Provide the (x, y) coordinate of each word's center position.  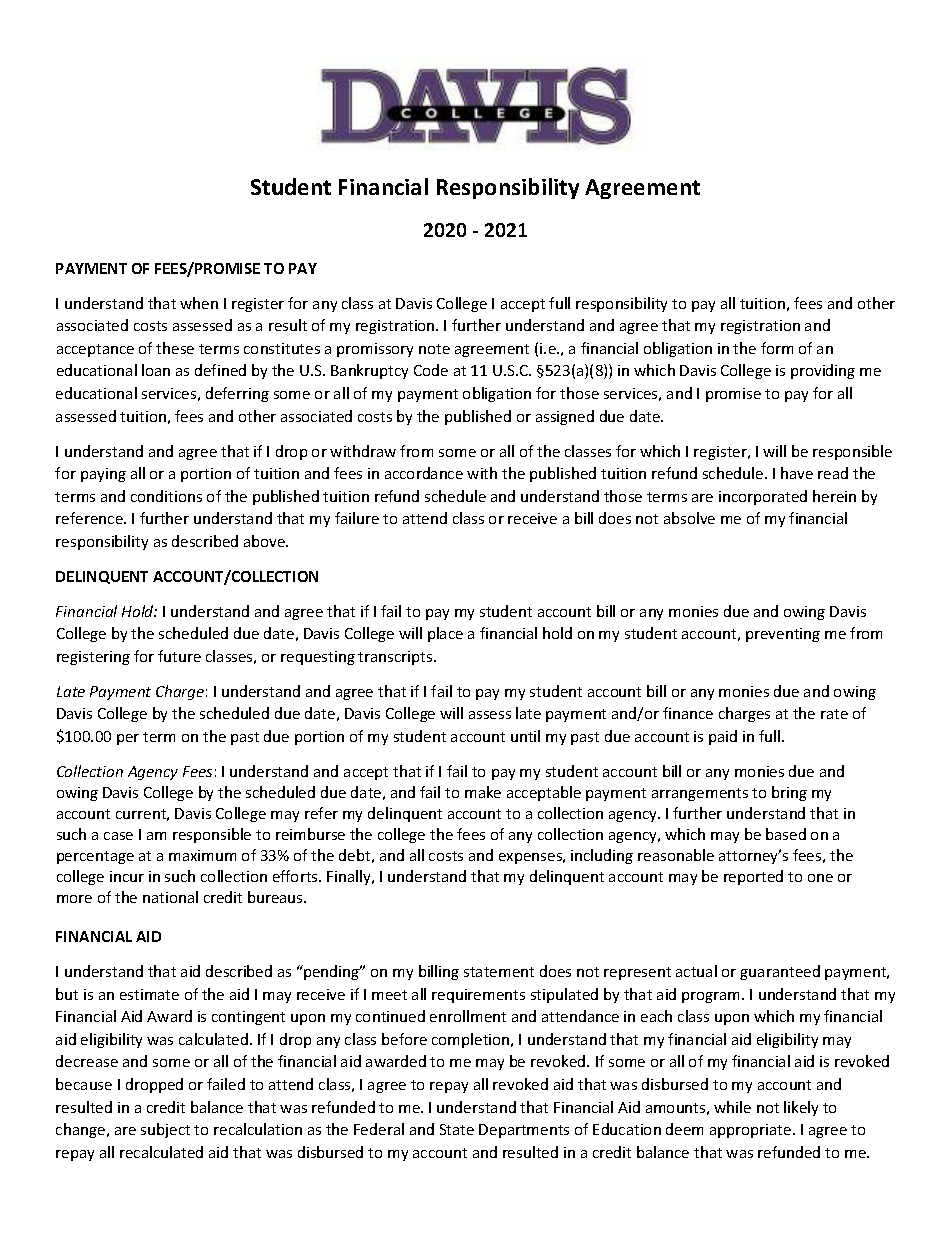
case (118, 836)
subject (165, 1130)
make (483, 792)
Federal (379, 1129)
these (175, 348)
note (434, 349)
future (179, 656)
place (445, 634)
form (777, 348)
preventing (783, 635)
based (786, 834)
